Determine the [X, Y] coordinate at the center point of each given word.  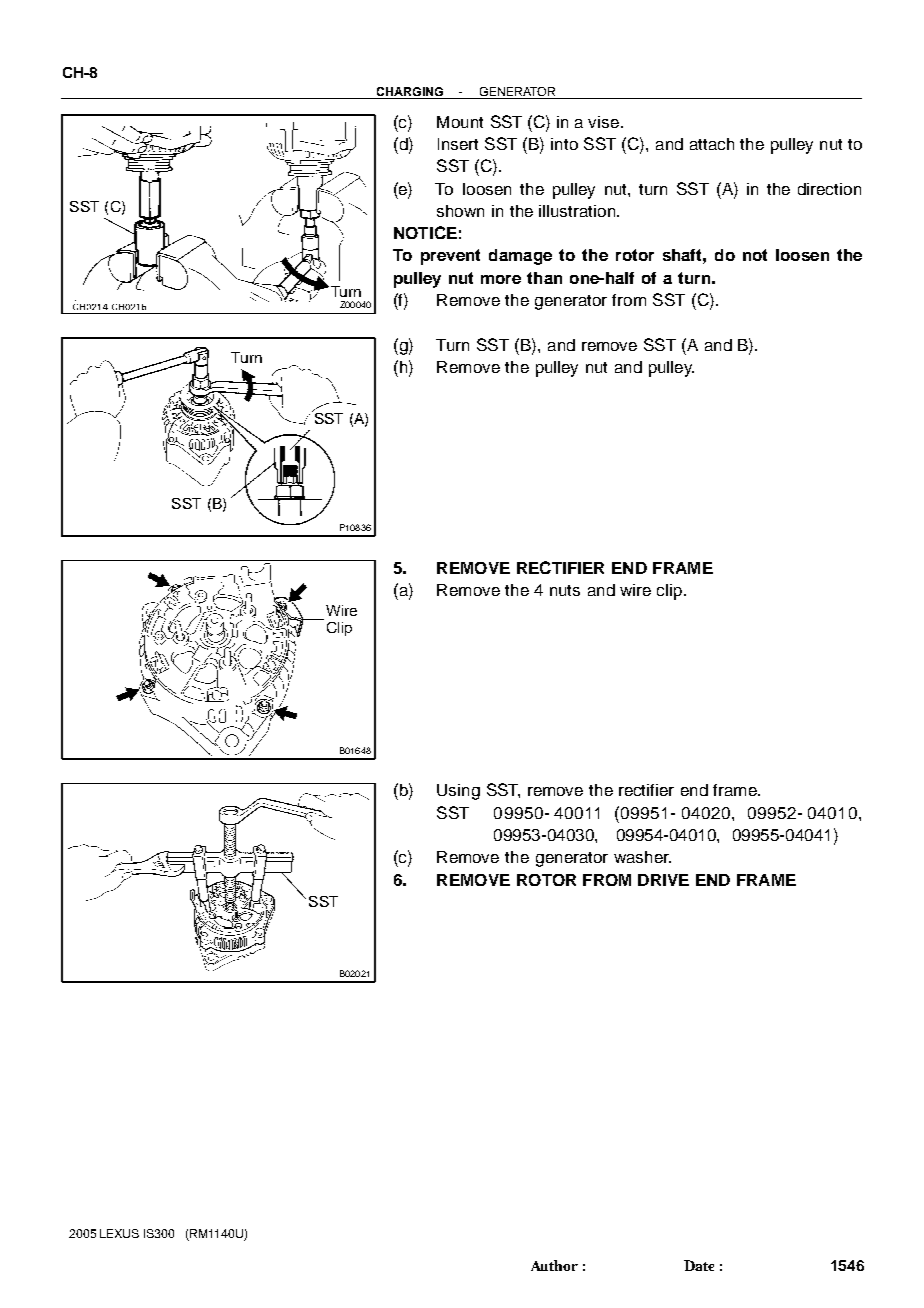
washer [642, 857]
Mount [460, 122]
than [544, 278]
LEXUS [119, 1233]
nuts [565, 590]
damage [520, 257]
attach [712, 144]
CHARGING [410, 91]
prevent [450, 257]
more [501, 279]
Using [458, 792]
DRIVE [663, 880]
